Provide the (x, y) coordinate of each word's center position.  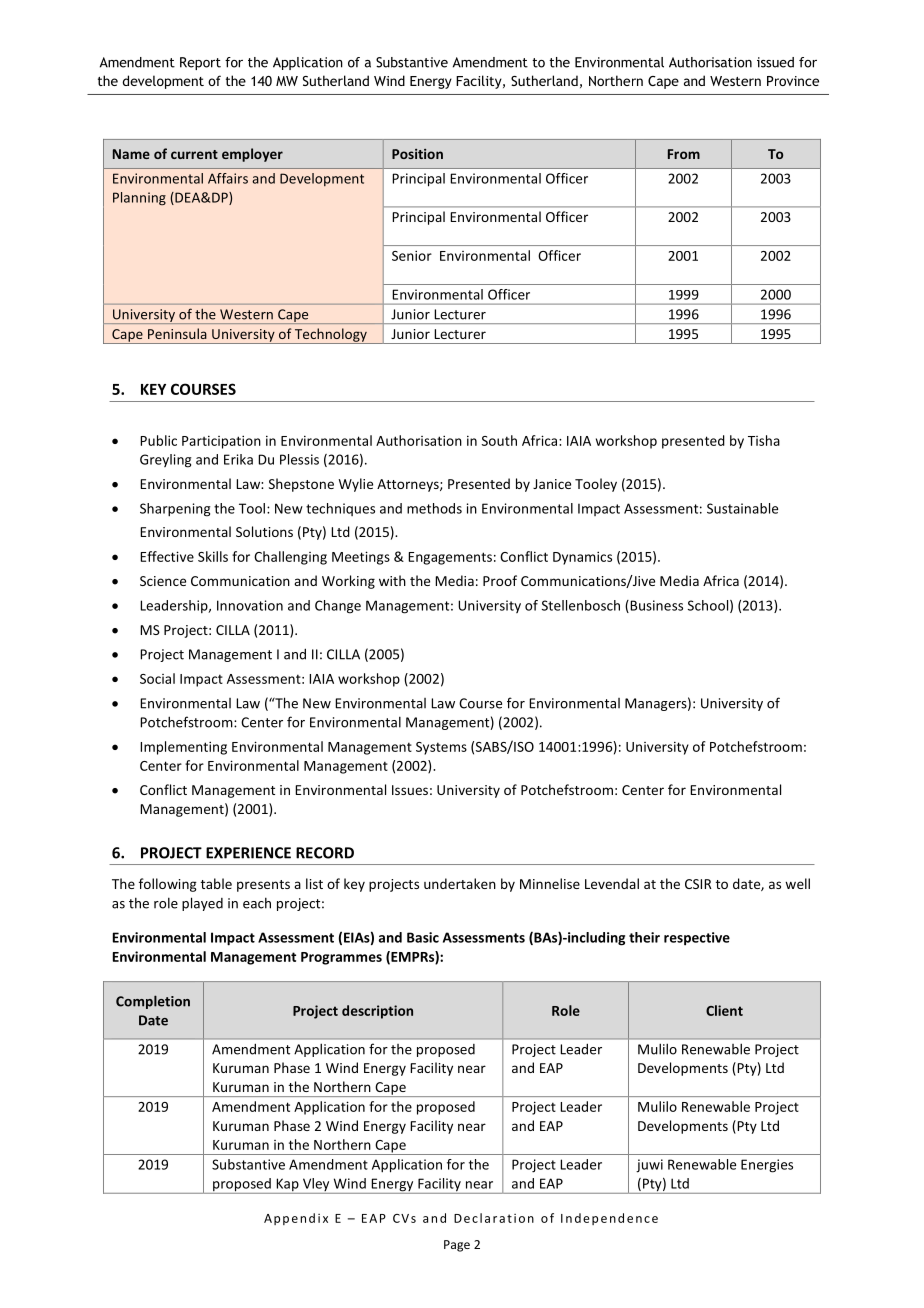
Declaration (494, 1218)
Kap (287, 1186)
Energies (767, 1166)
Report (200, 63)
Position (417, 154)
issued (775, 62)
